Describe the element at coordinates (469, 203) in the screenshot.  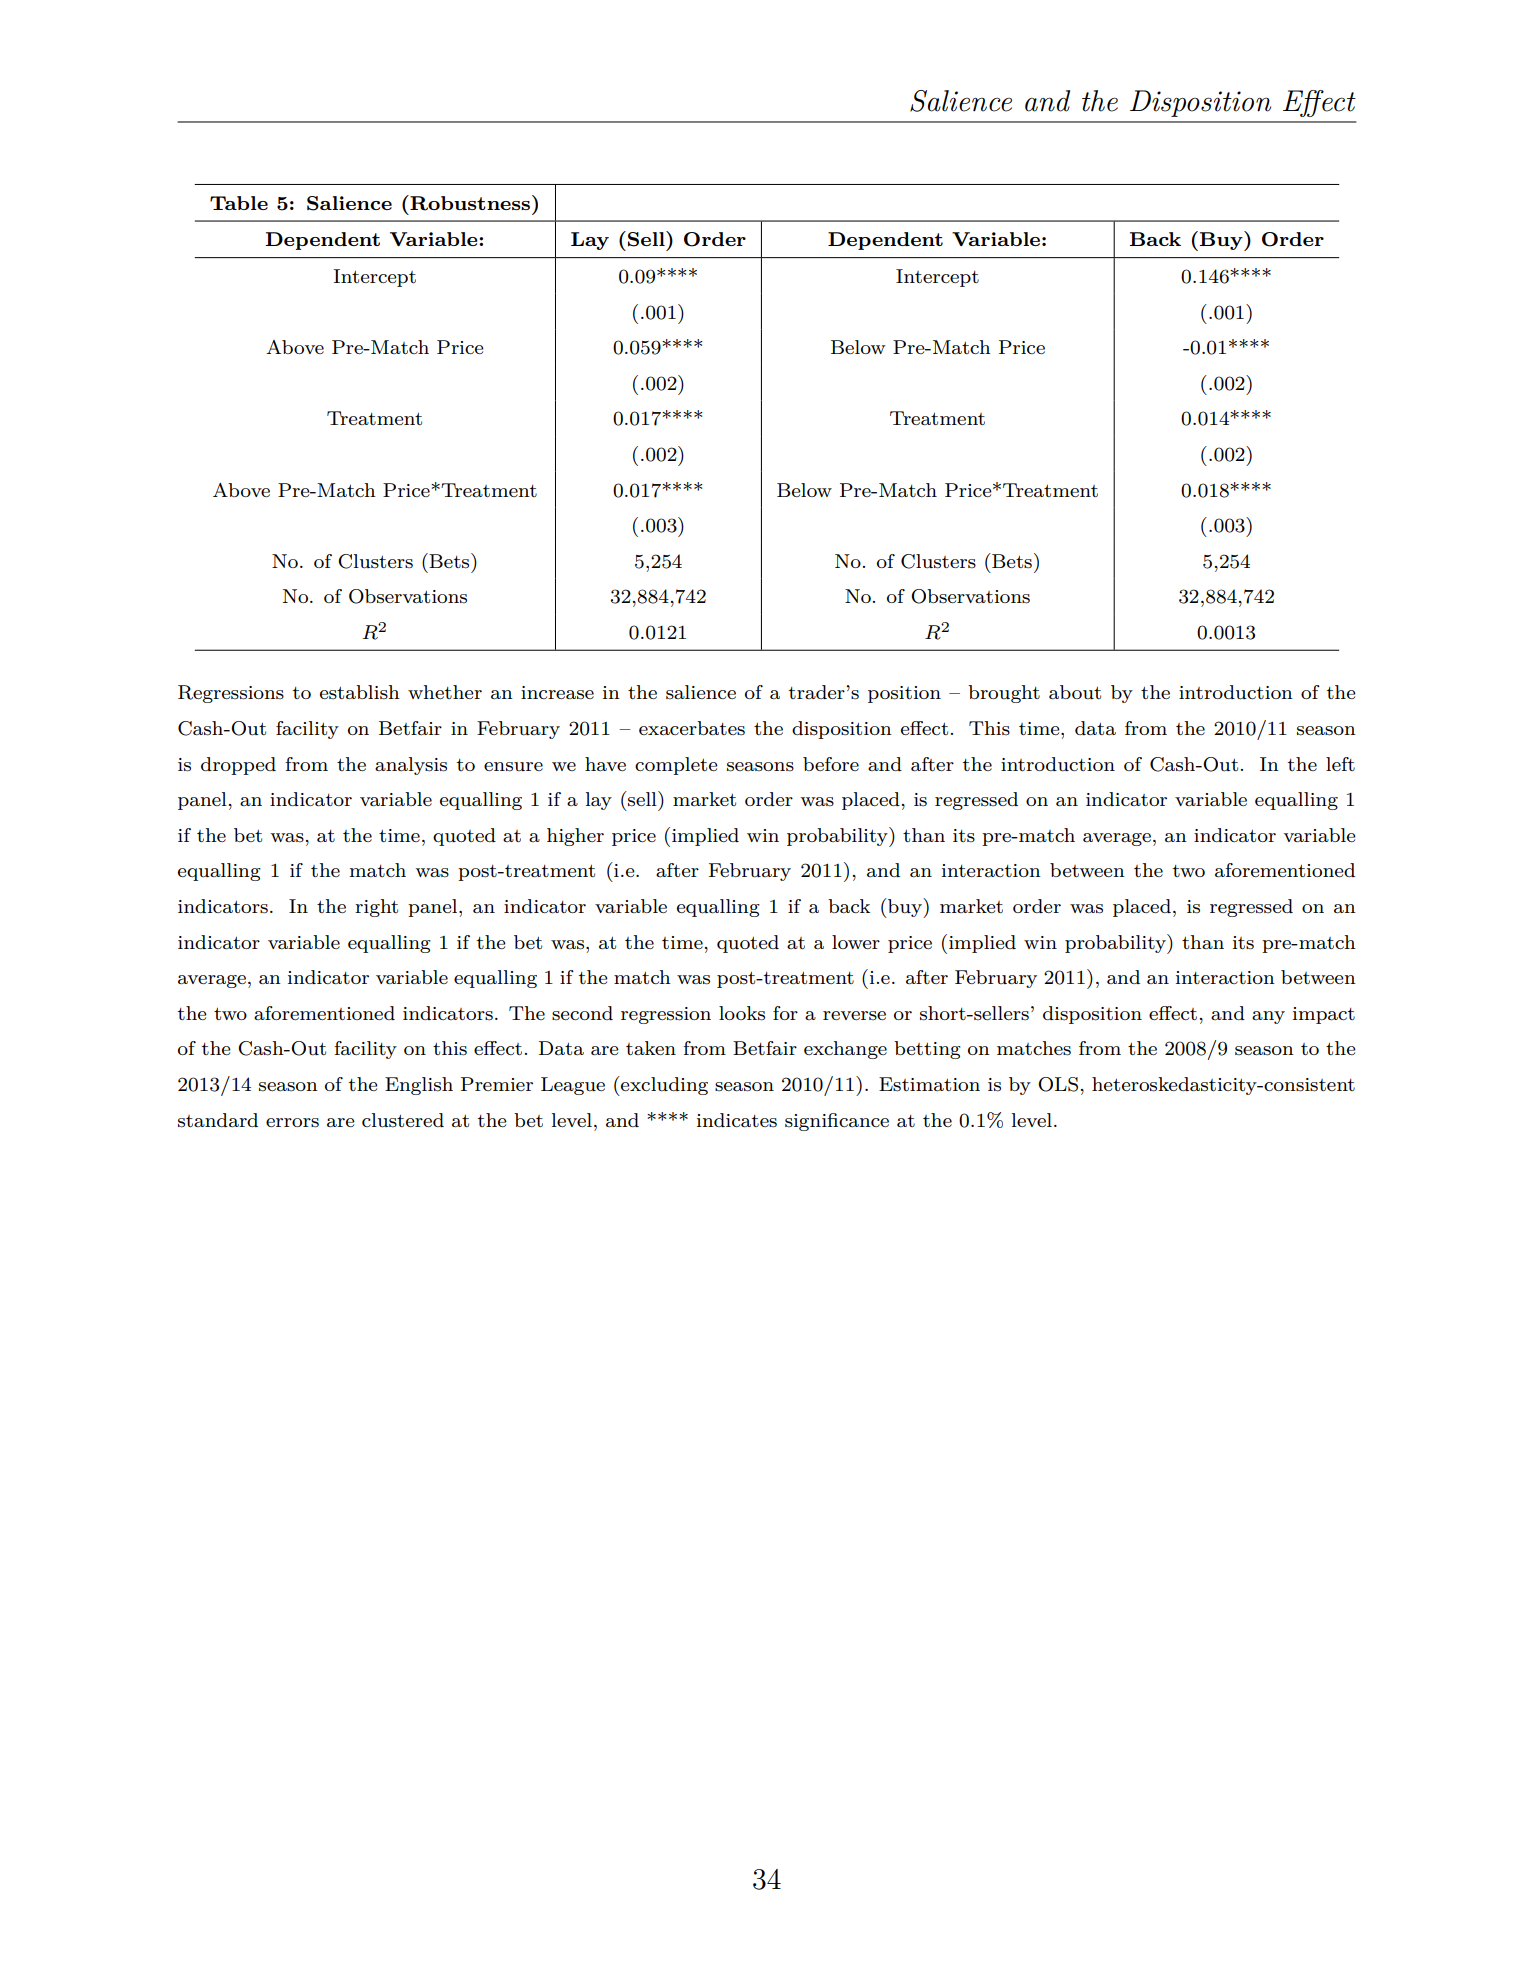
I see `Robustness` at that location.
